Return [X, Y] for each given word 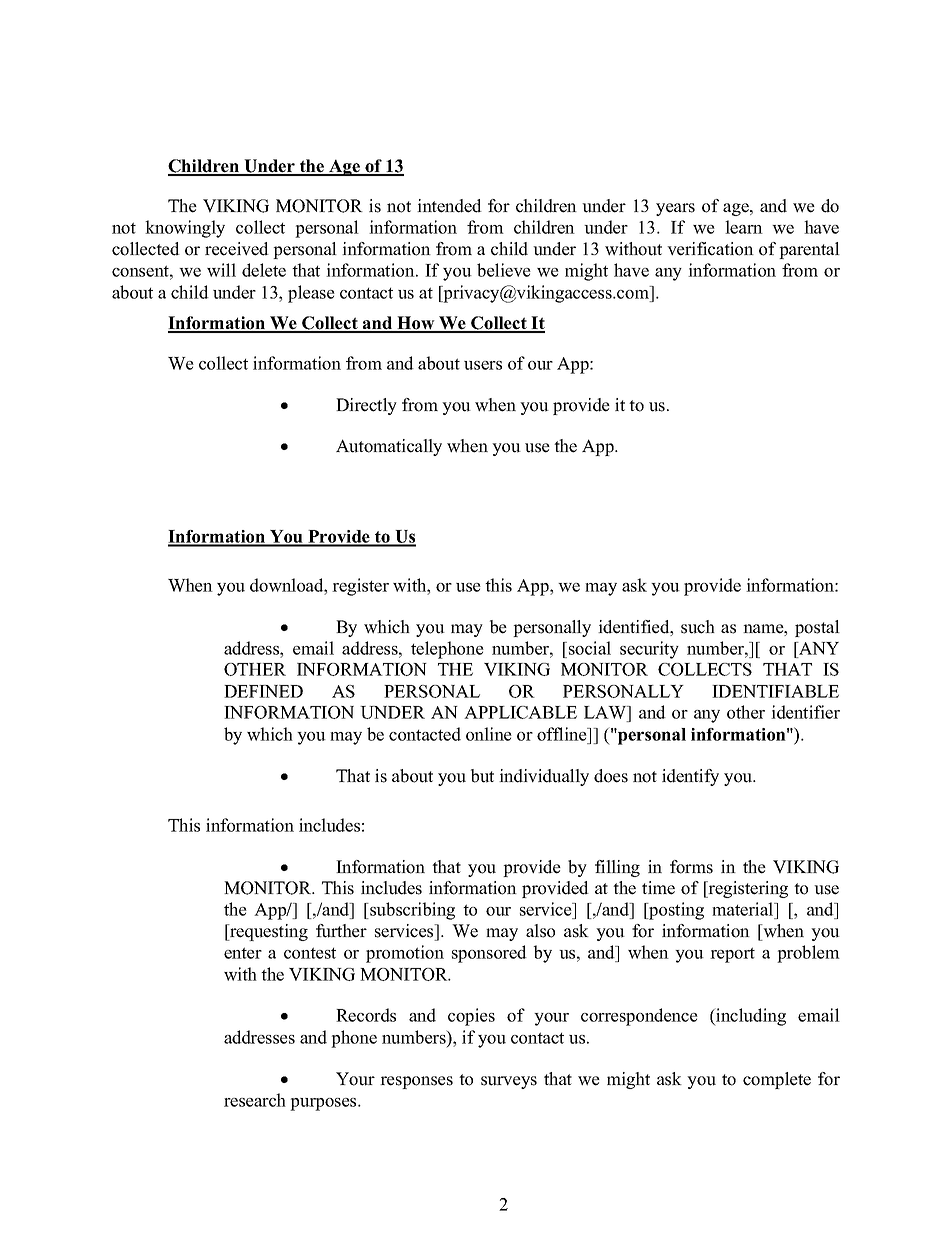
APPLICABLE [520, 712]
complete [777, 1080]
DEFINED [263, 691]
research [255, 1100]
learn [744, 227]
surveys [509, 1082]
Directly [366, 406]
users [483, 365]
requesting [268, 932]
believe [504, 270]
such [698, 627]
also [540, 931]
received [237, 249]
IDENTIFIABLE [775, 691]
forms [691, 867]
